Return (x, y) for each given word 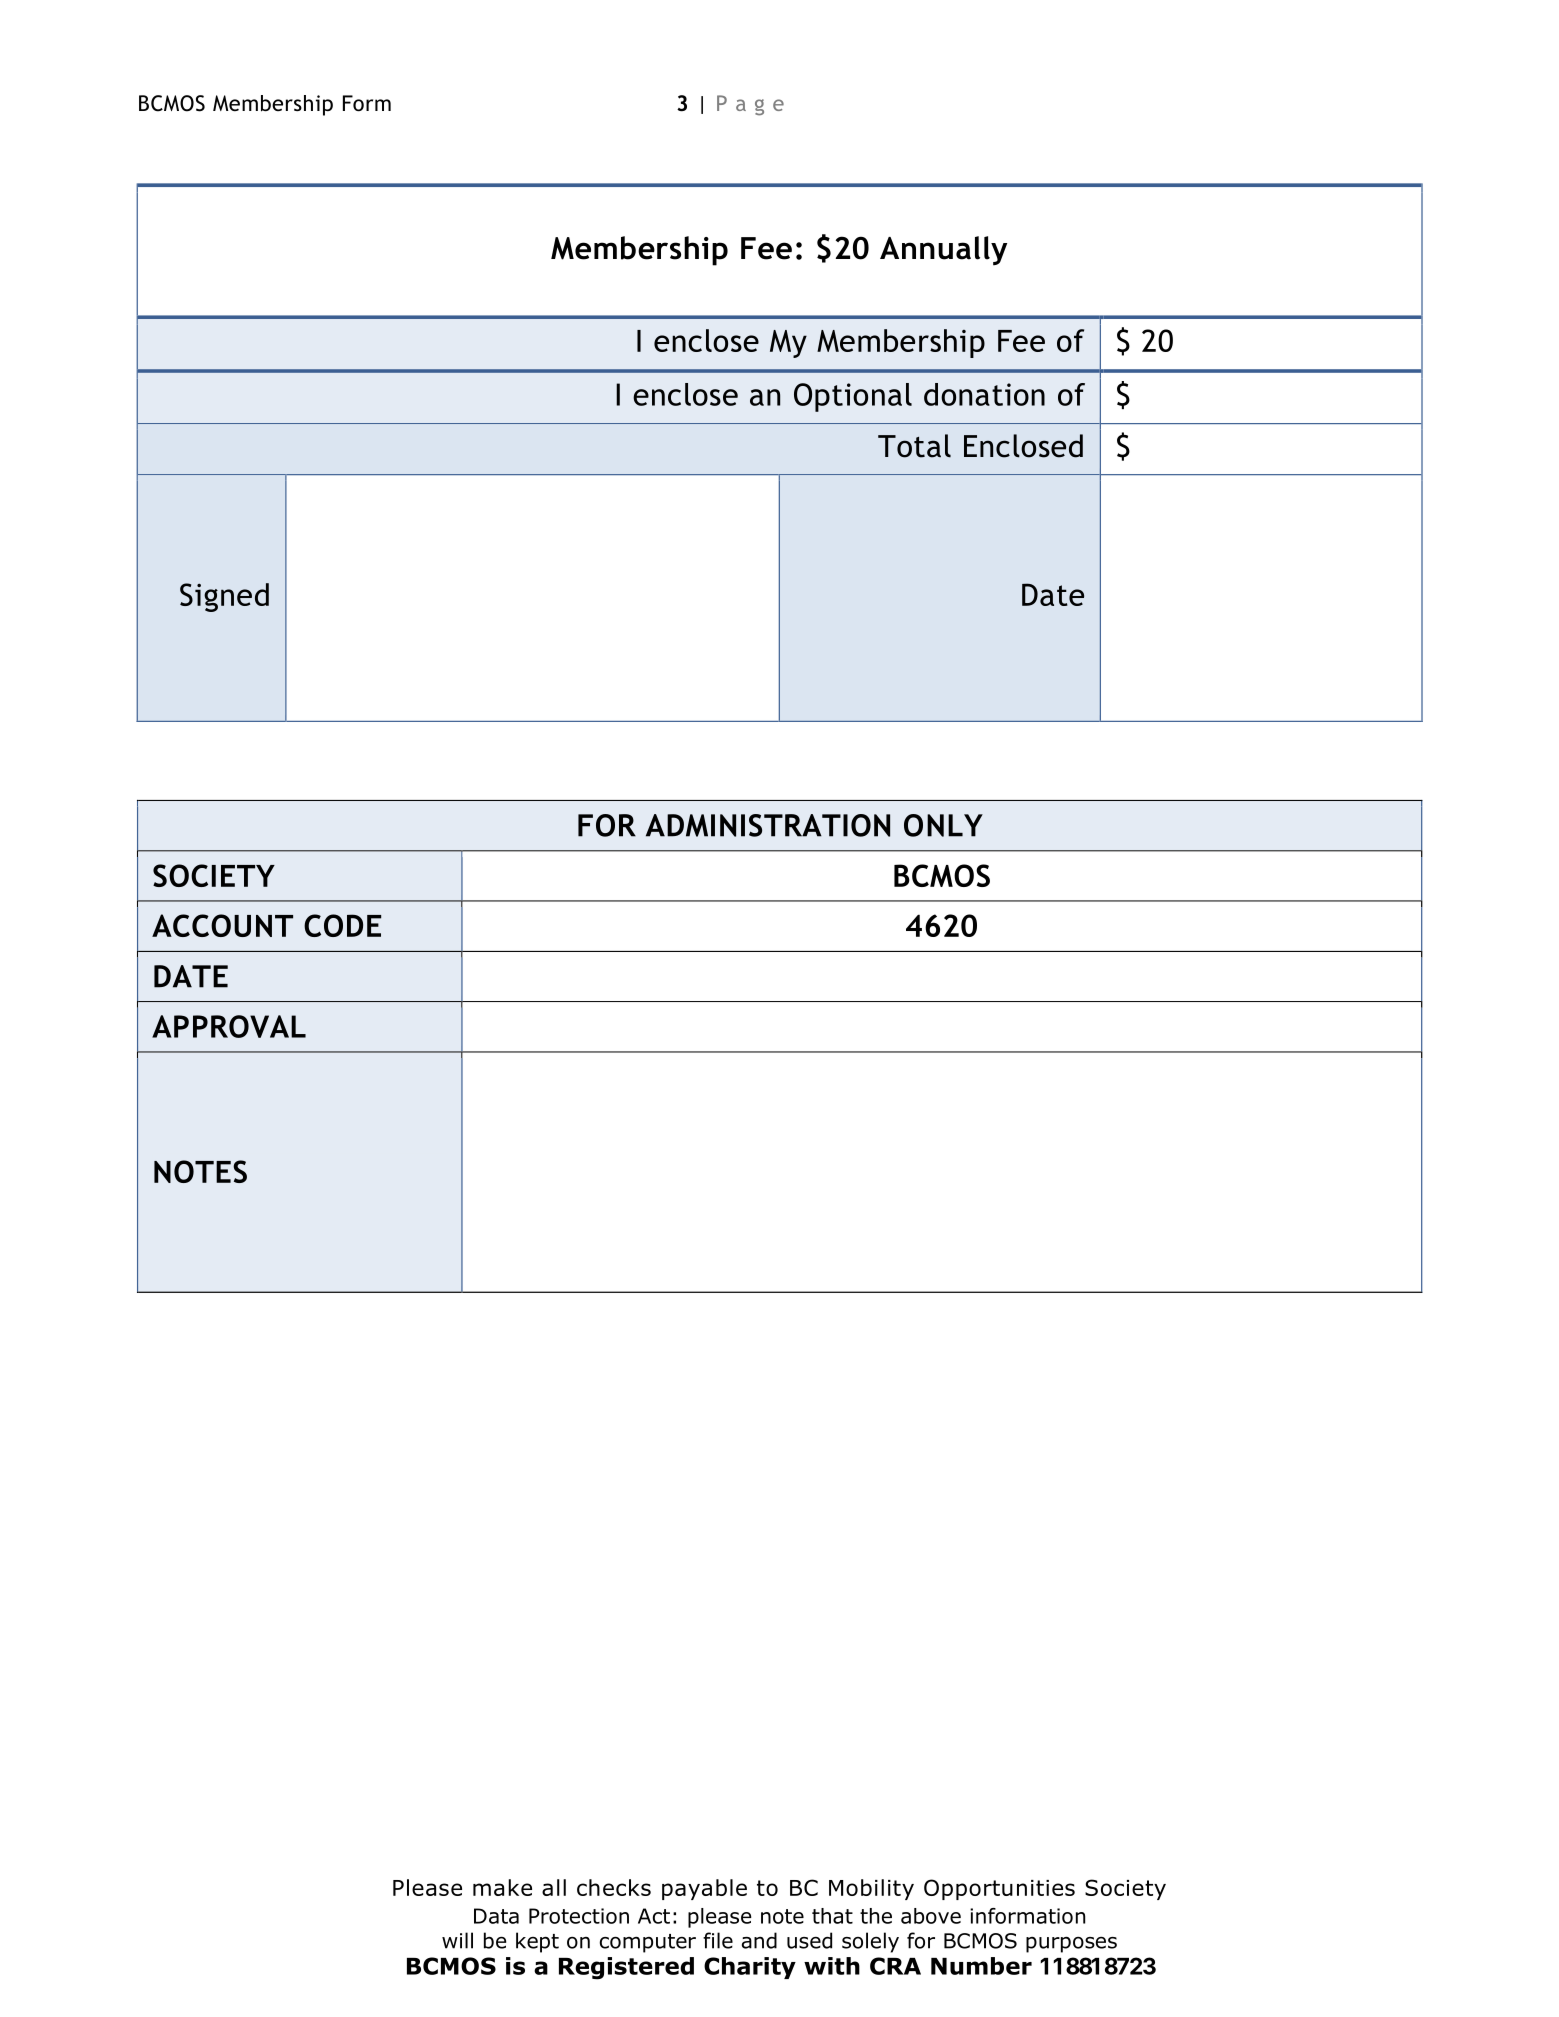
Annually (943, 251)
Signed (224, 597)
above (931, 1916)
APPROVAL (229, 1026)
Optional (853, 397)
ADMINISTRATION (768, 825)
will (457, 1940)
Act (654, 1916)
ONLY (943, 825)
